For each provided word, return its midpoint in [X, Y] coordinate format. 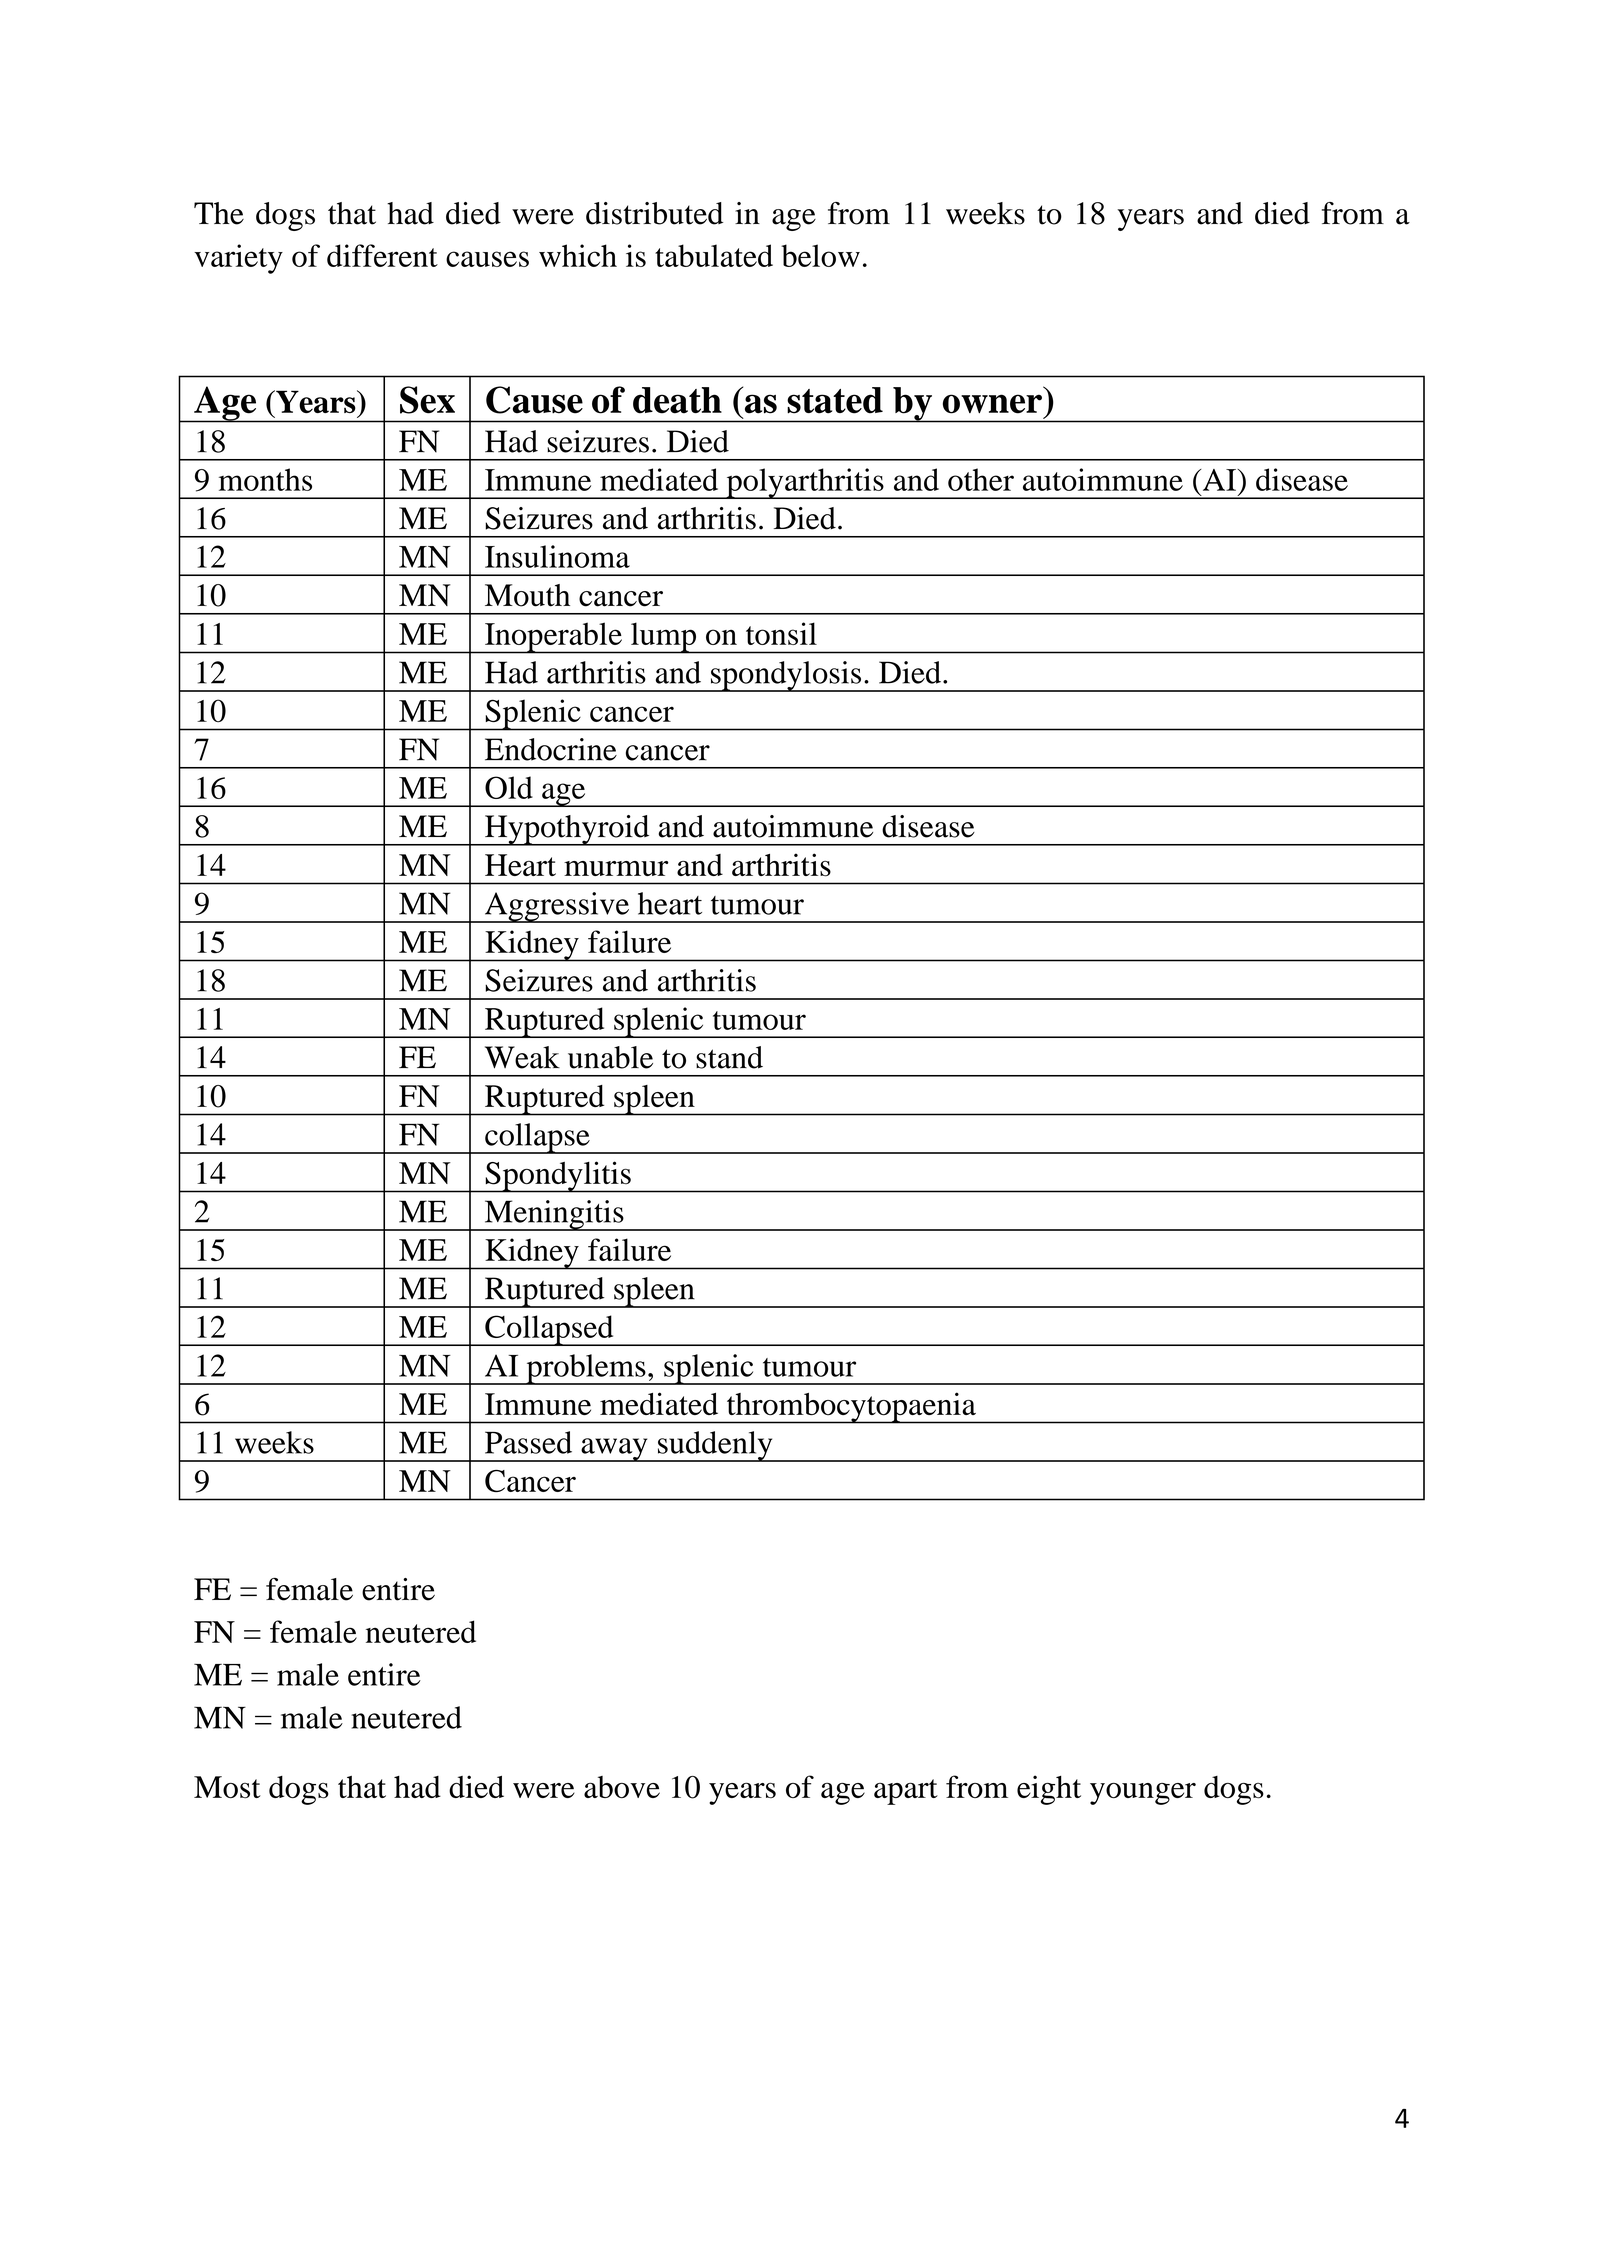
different [382, 255]
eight [1049, 1790]
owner [992, 404]
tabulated [714, 255]
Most [227, 1787]
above [622, 1787]
